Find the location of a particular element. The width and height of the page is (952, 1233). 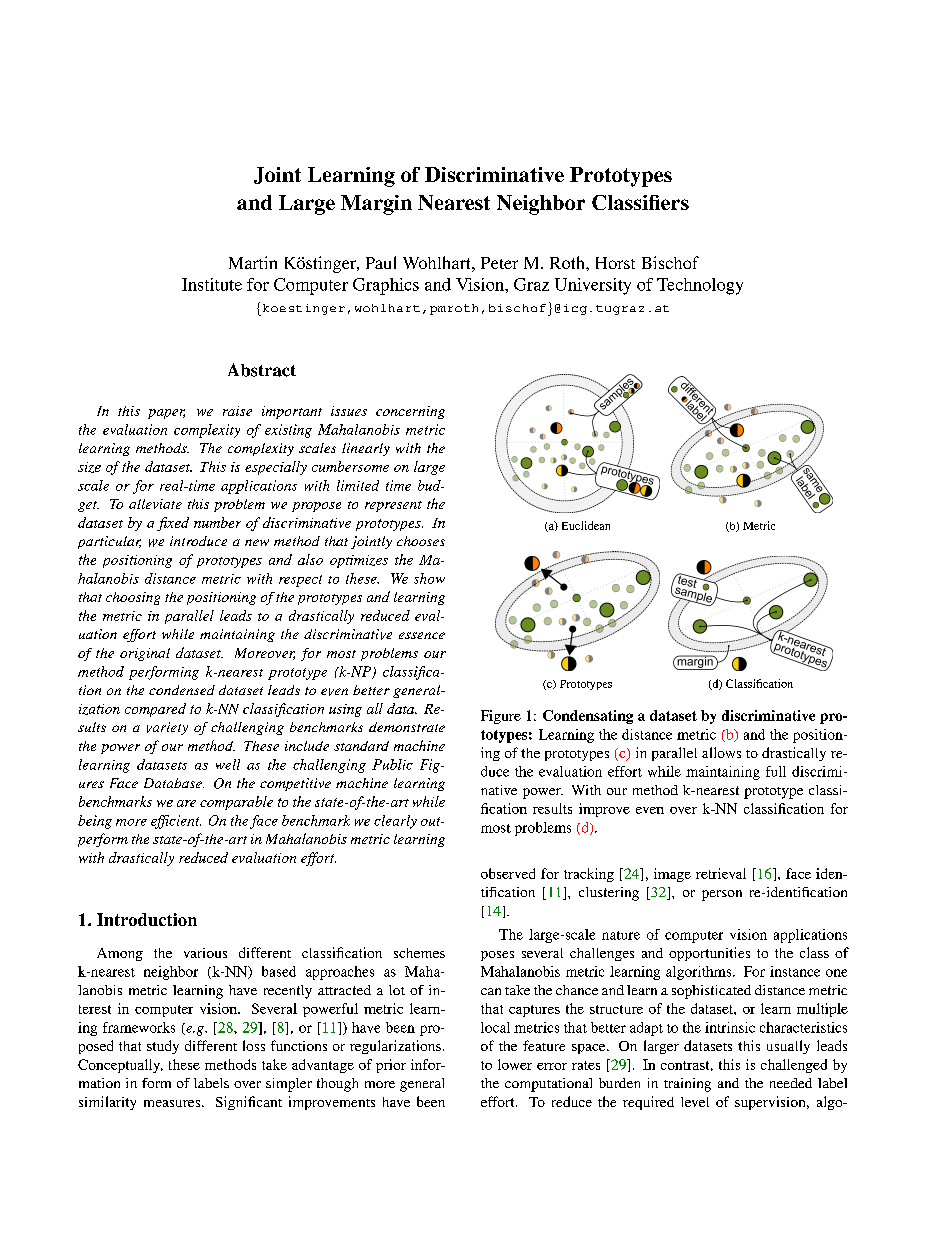

Euclidean is located at coordinates (586, 525).
